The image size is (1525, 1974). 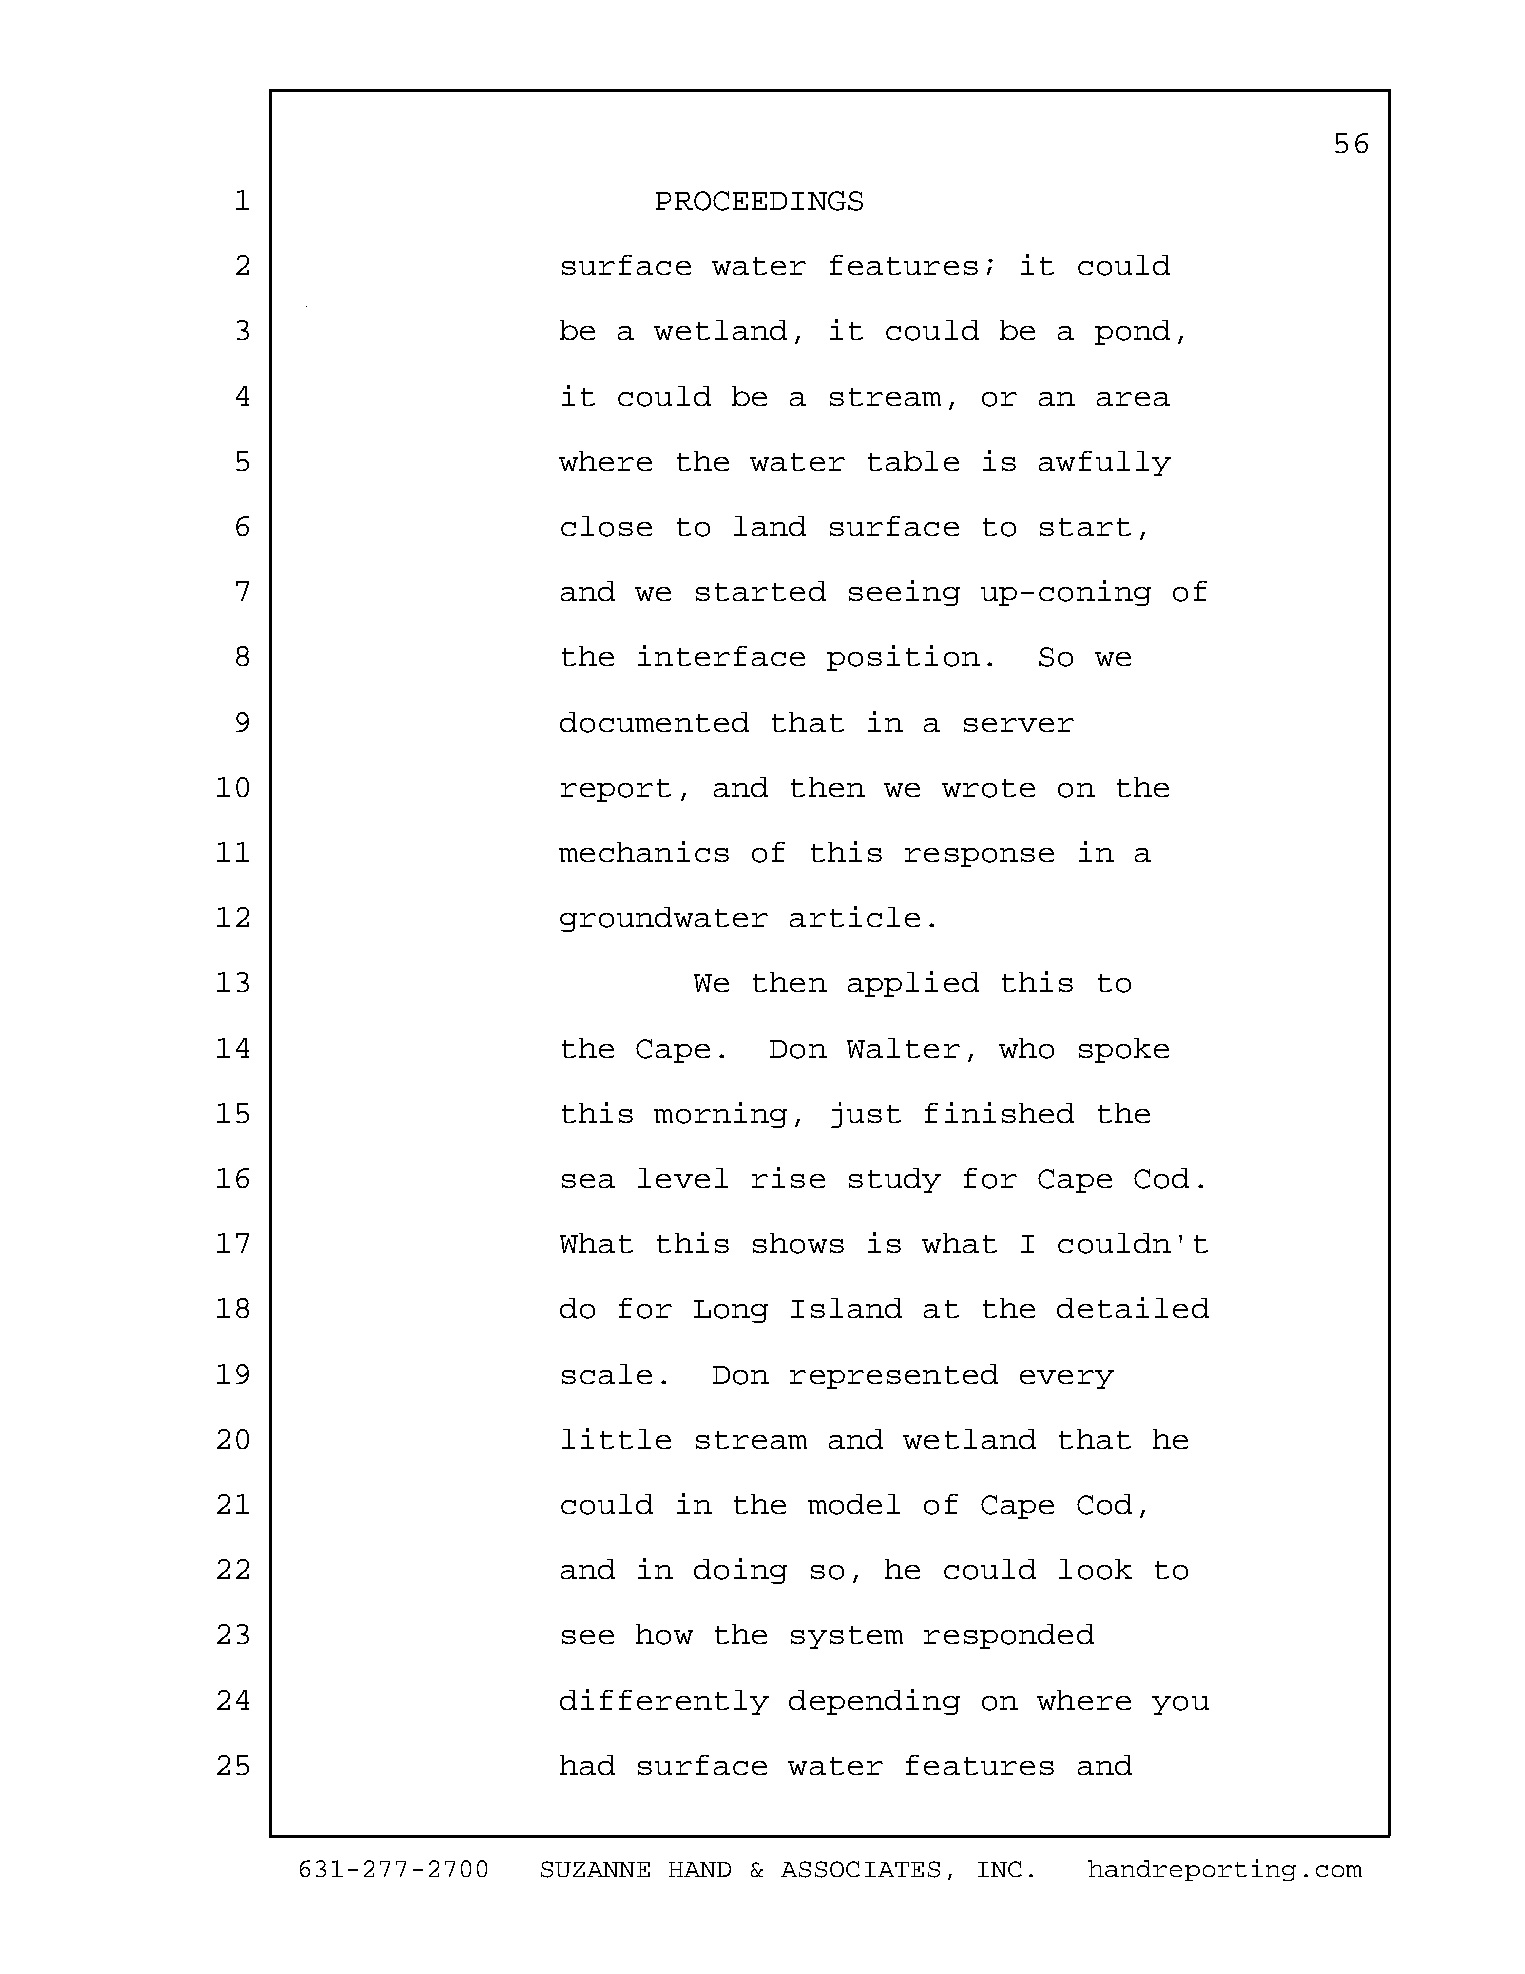 What do you see at coordinates (759, 201) in the image?
I see `PROCEEDINGS` at bounding box center [759, 201].
